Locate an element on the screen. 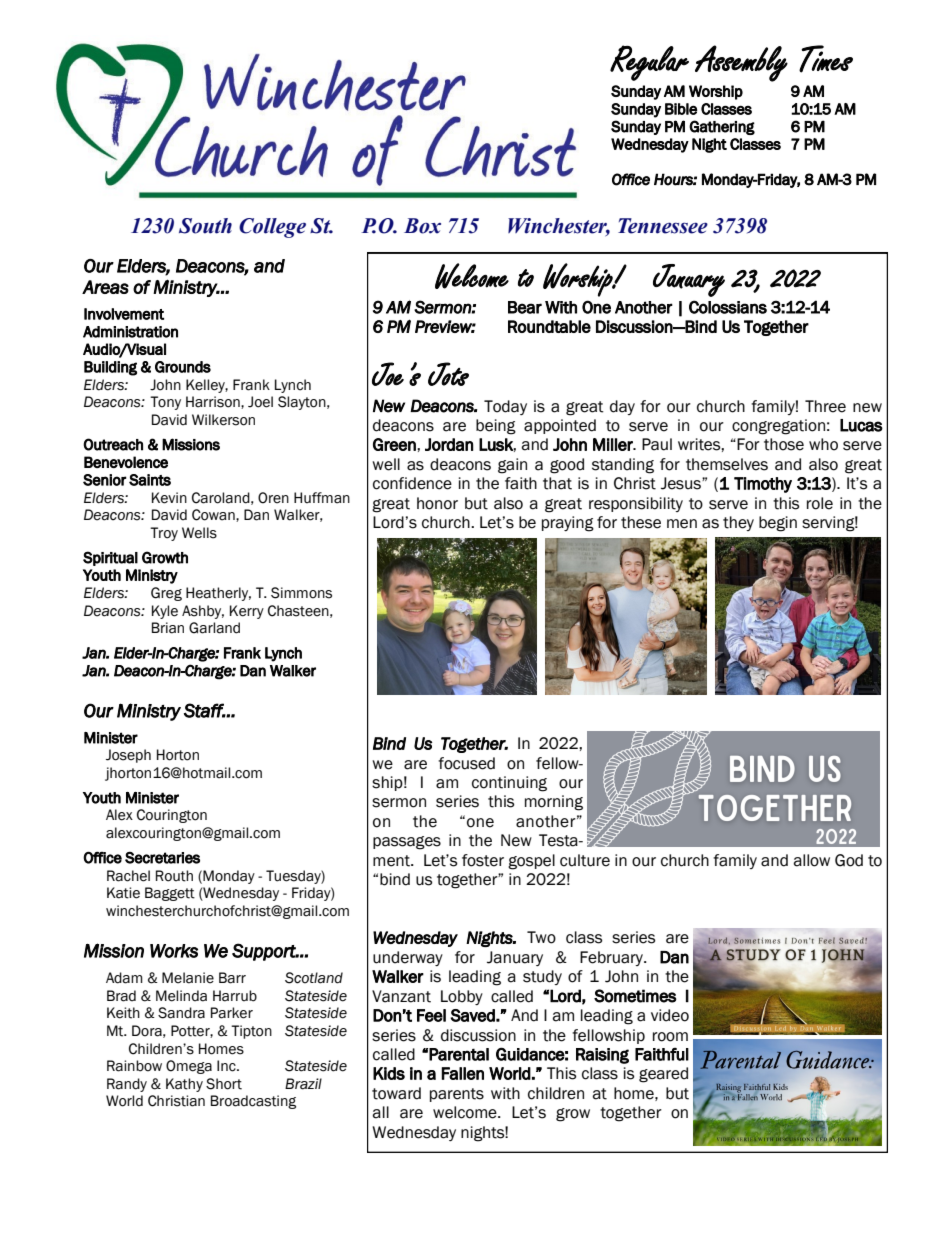 The image size is (952, 1233). Assembly is located at coordinates (741, 63).
